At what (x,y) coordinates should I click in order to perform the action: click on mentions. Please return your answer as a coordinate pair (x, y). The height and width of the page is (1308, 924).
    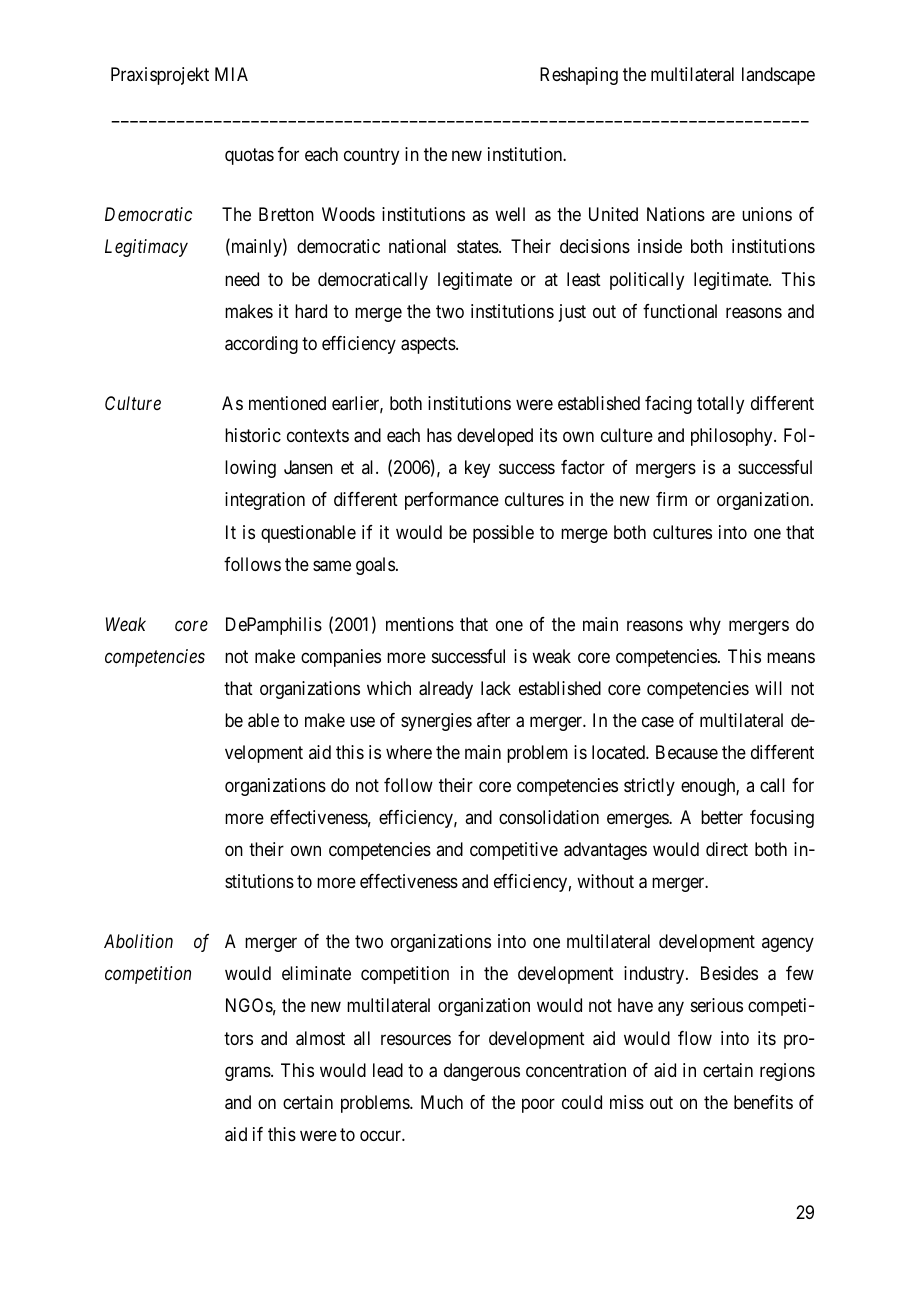
    Looking at the image, I should click on (420, 624).
